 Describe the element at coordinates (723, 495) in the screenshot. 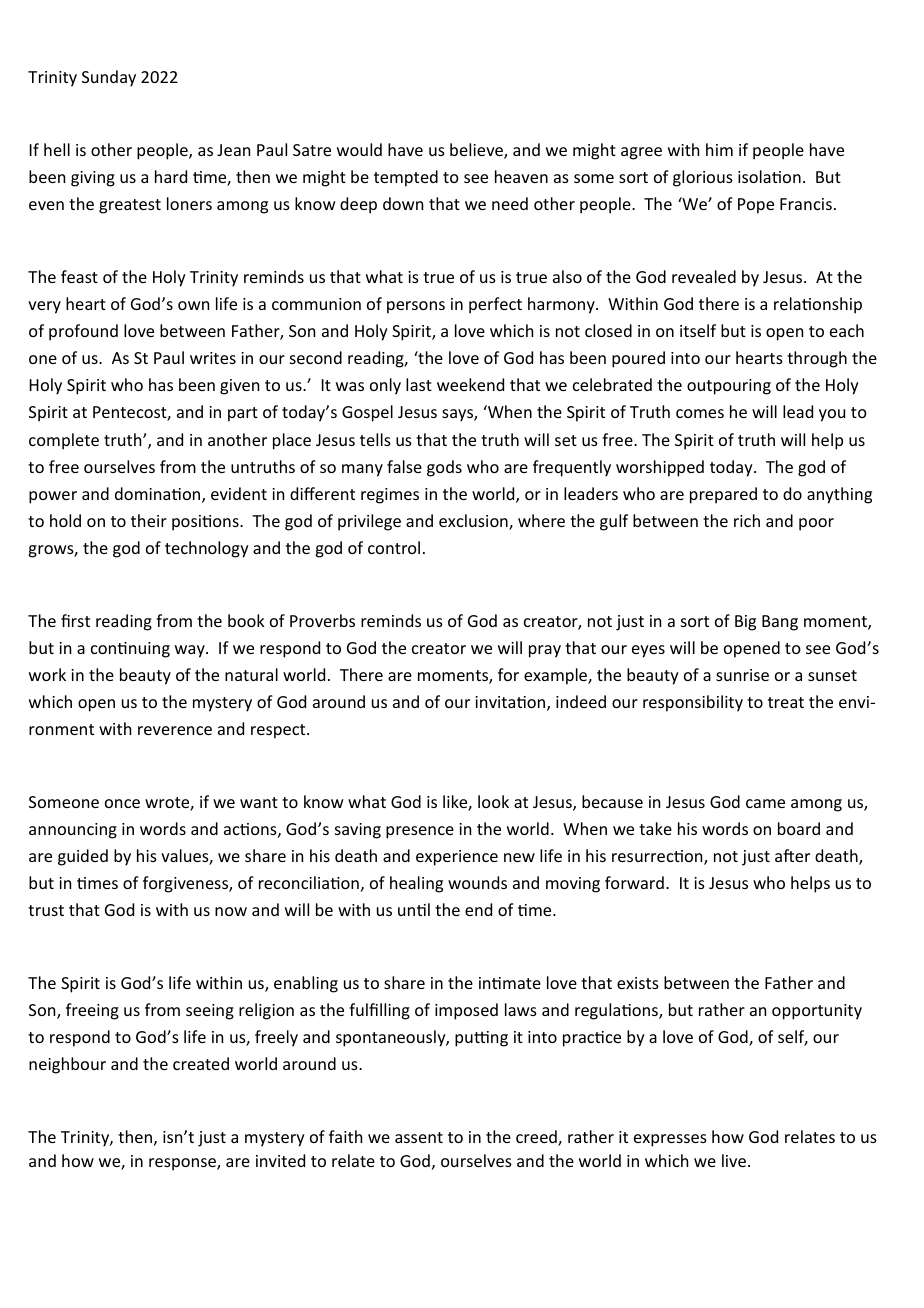

I see `prepared` at that location.
